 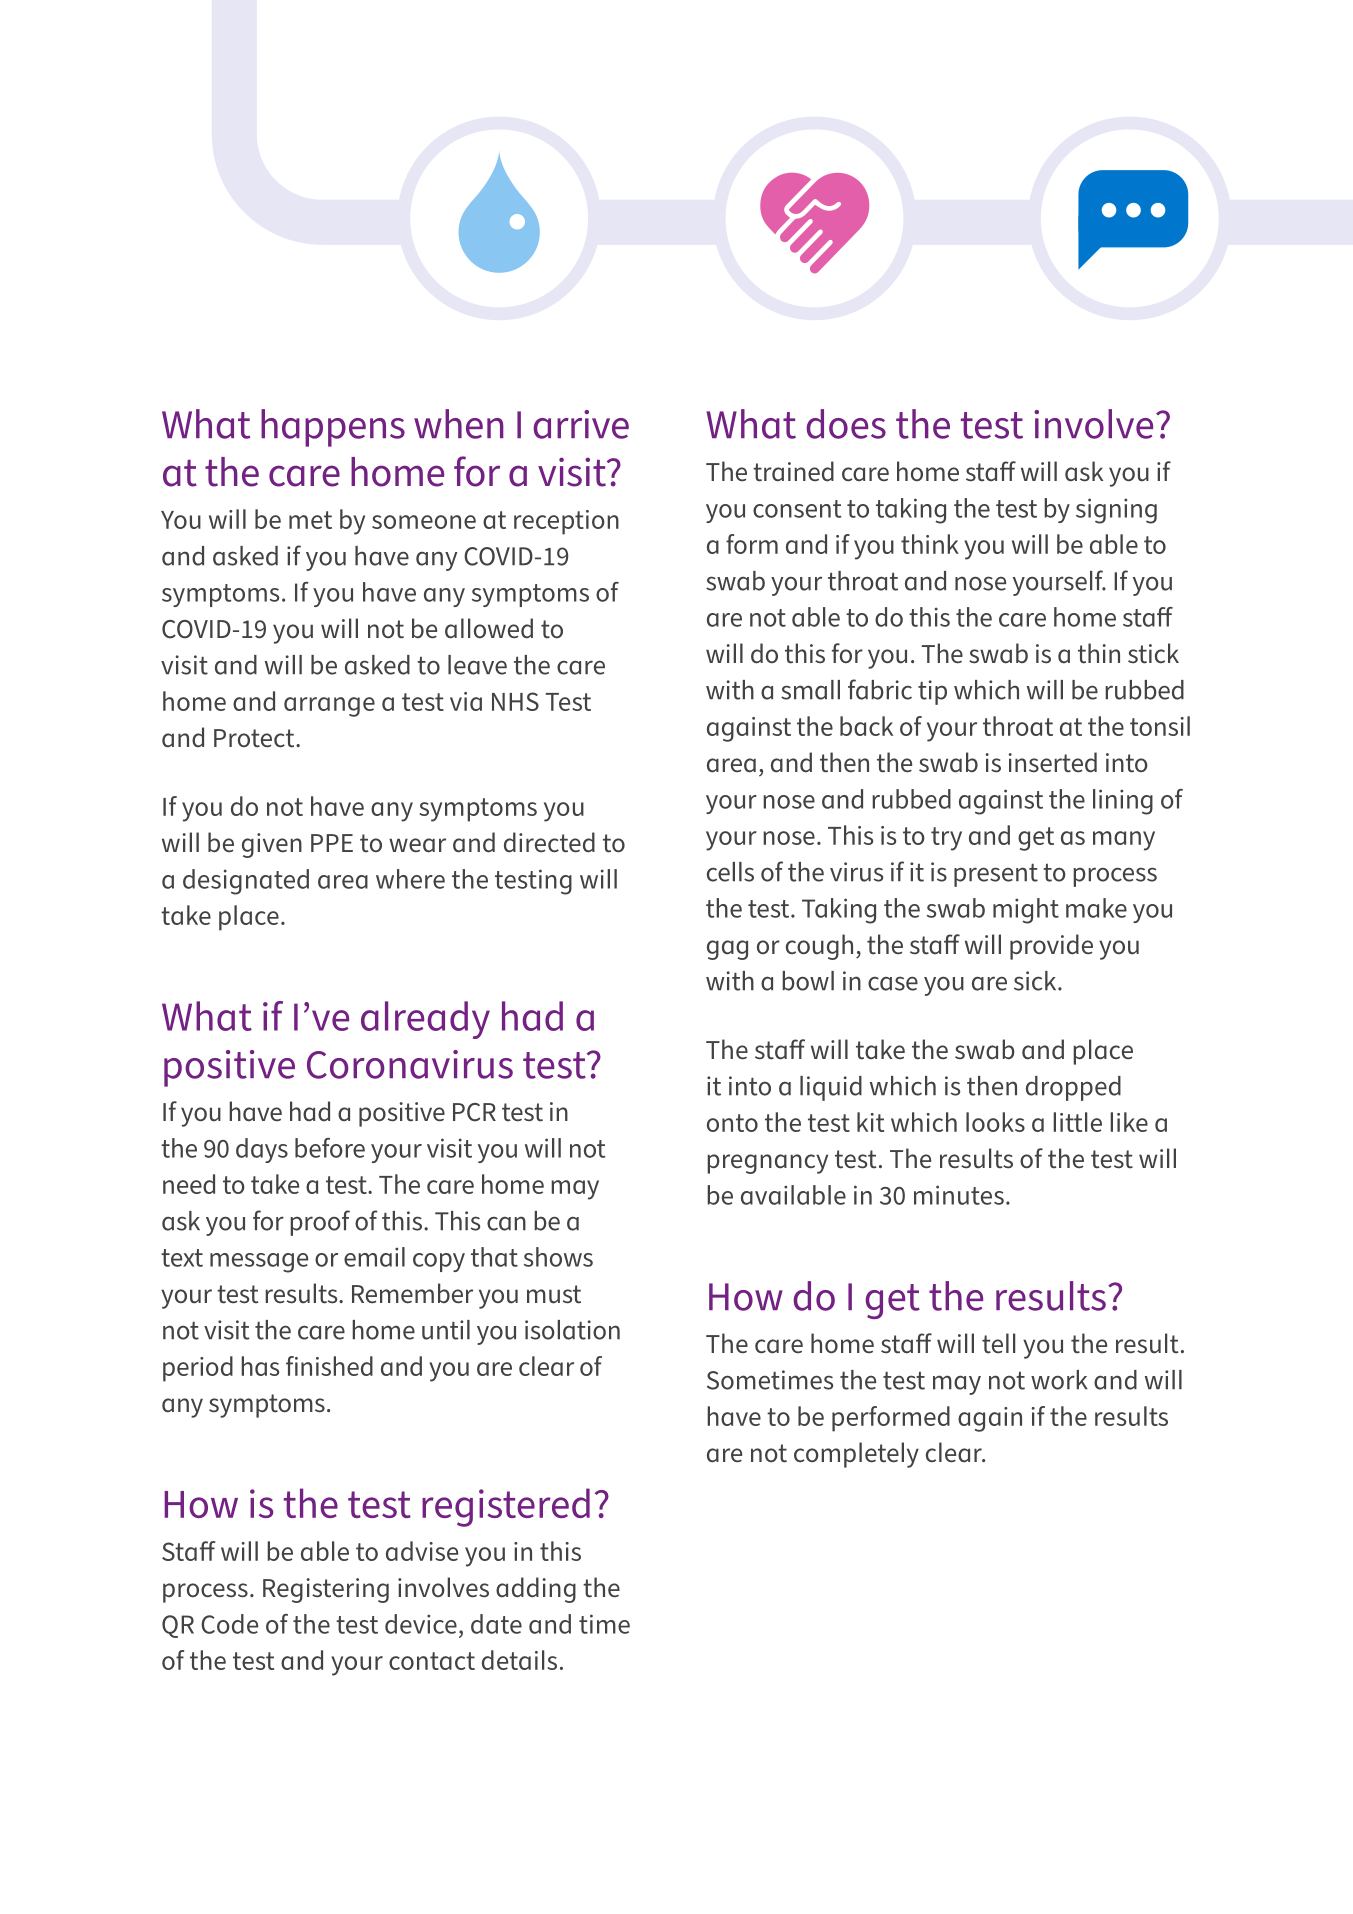 What do you see at coordinates (959, 1195) in the screenshot?
I see `minutes` at bounding box center [959, 1195].
